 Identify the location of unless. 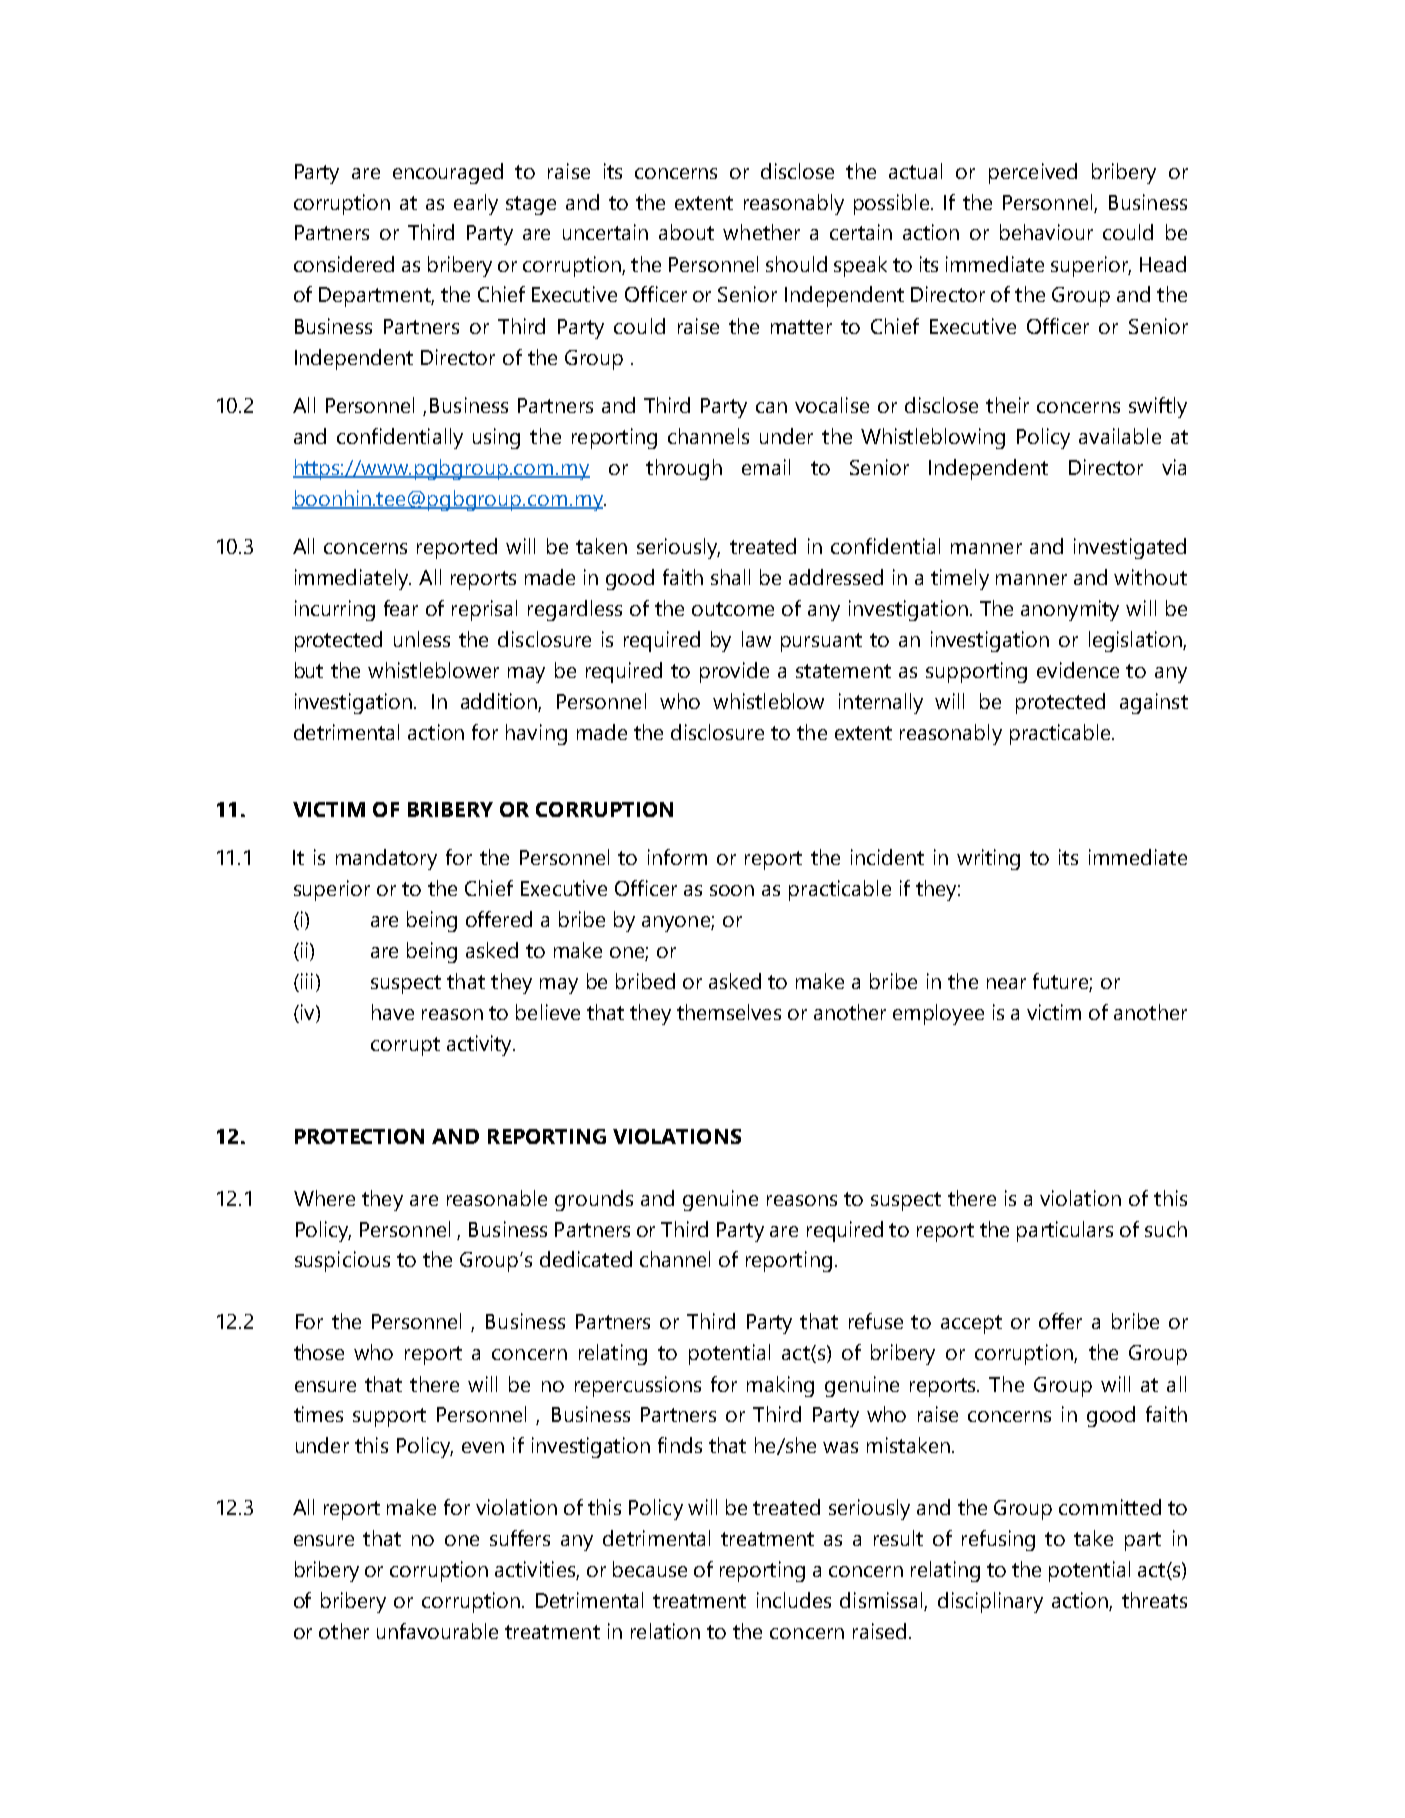
(422, 639).
